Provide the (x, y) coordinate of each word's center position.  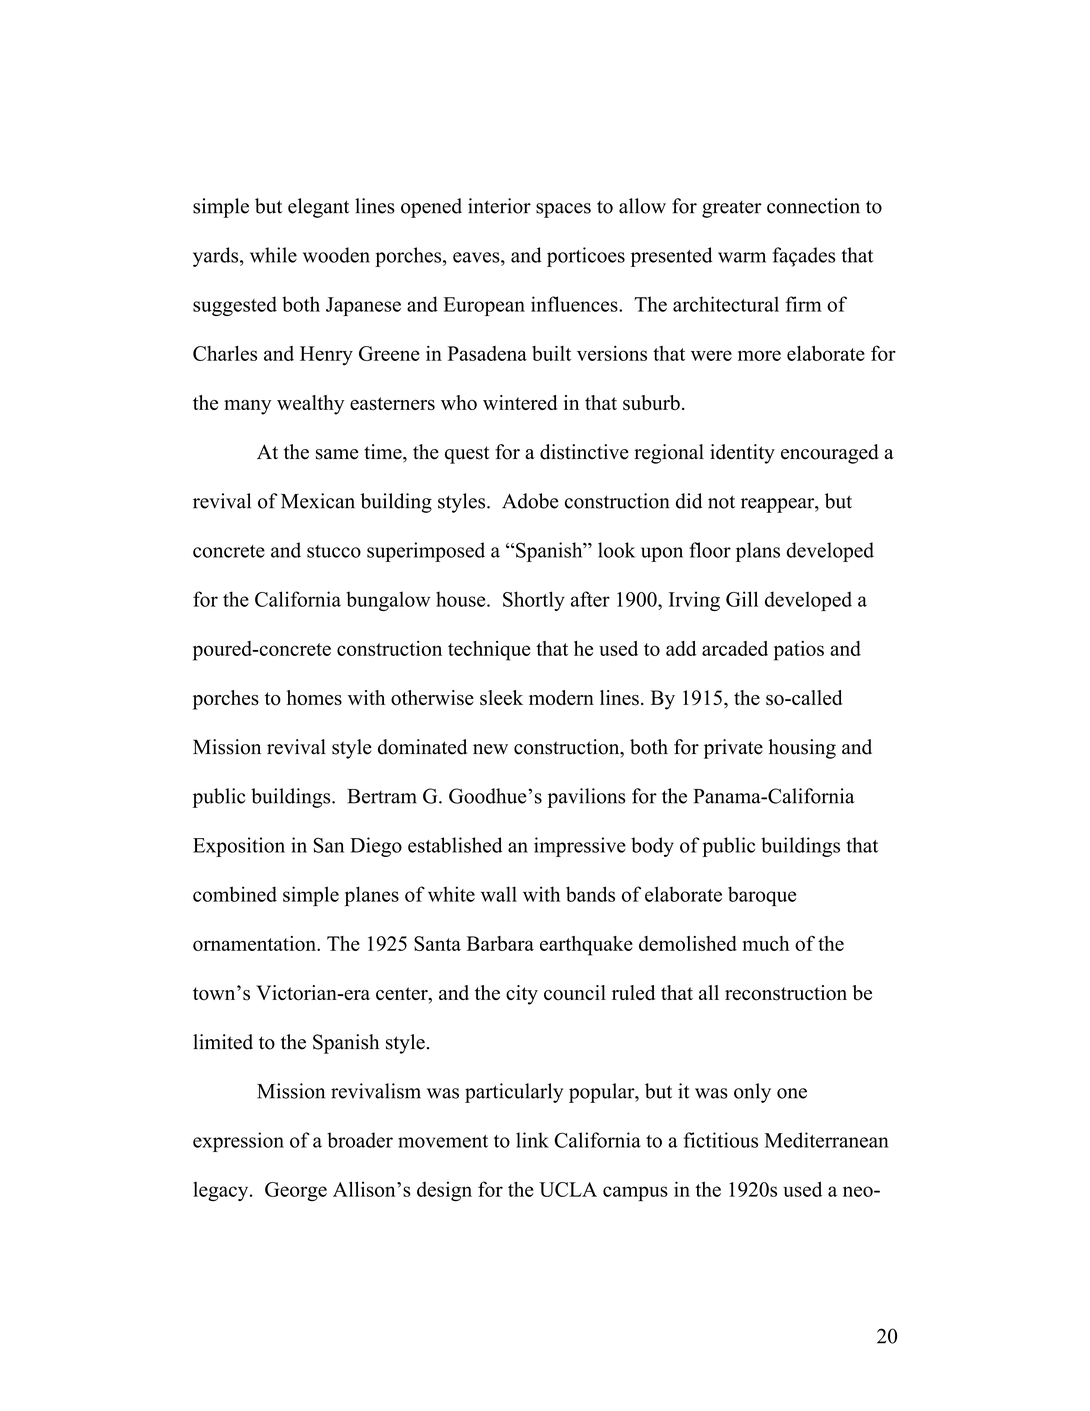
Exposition (239, 847)
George (296, 1191)
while (273, 255)
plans (758, 552)
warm (742, 257)
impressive (580, 847)
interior (499, 206)
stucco (334, 551)
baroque (762, 896)
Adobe (530, 501)
